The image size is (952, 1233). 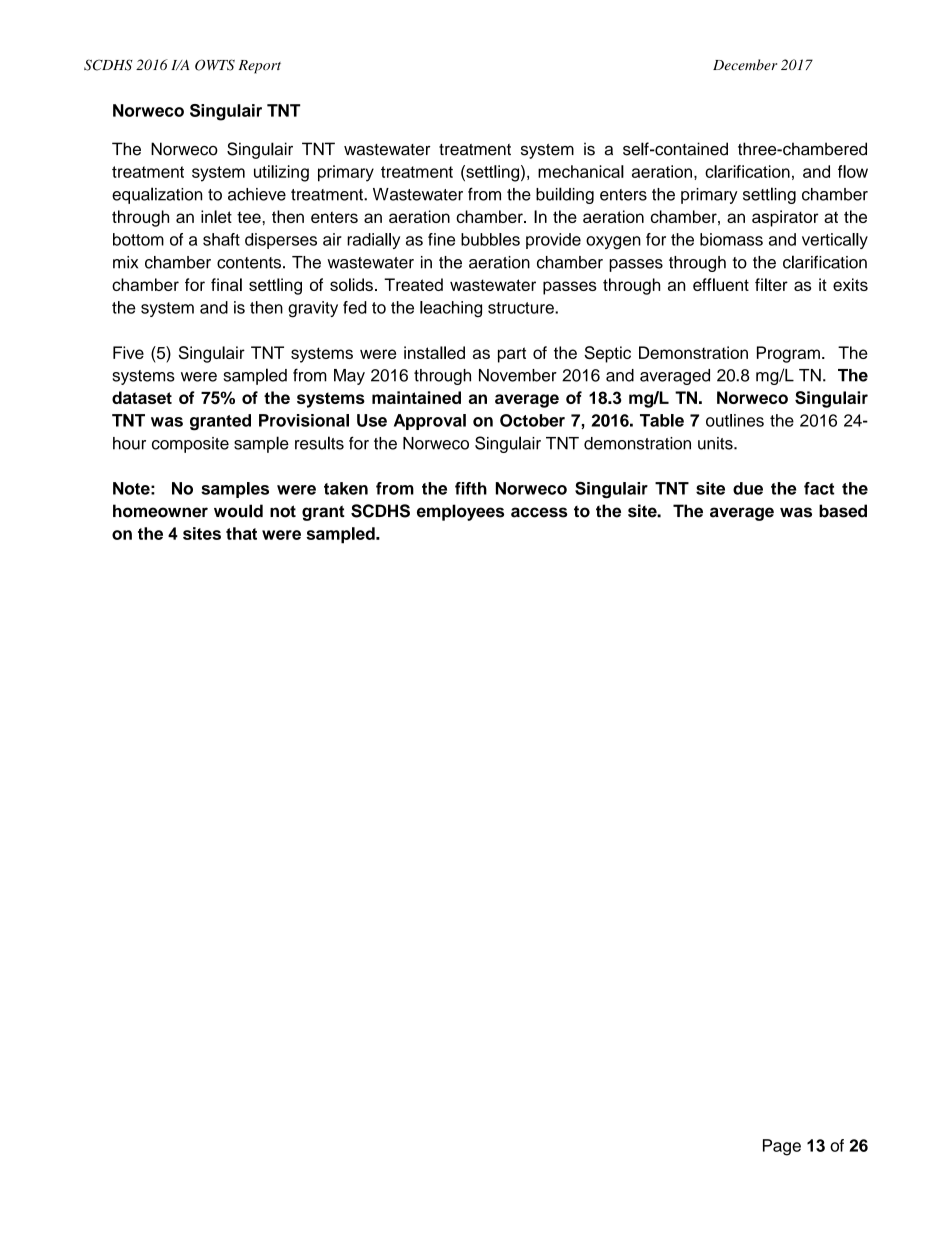 What do you see at coordinates (241, 533) in the screenshot?
I see `that` at bounding box center [241, 533].
